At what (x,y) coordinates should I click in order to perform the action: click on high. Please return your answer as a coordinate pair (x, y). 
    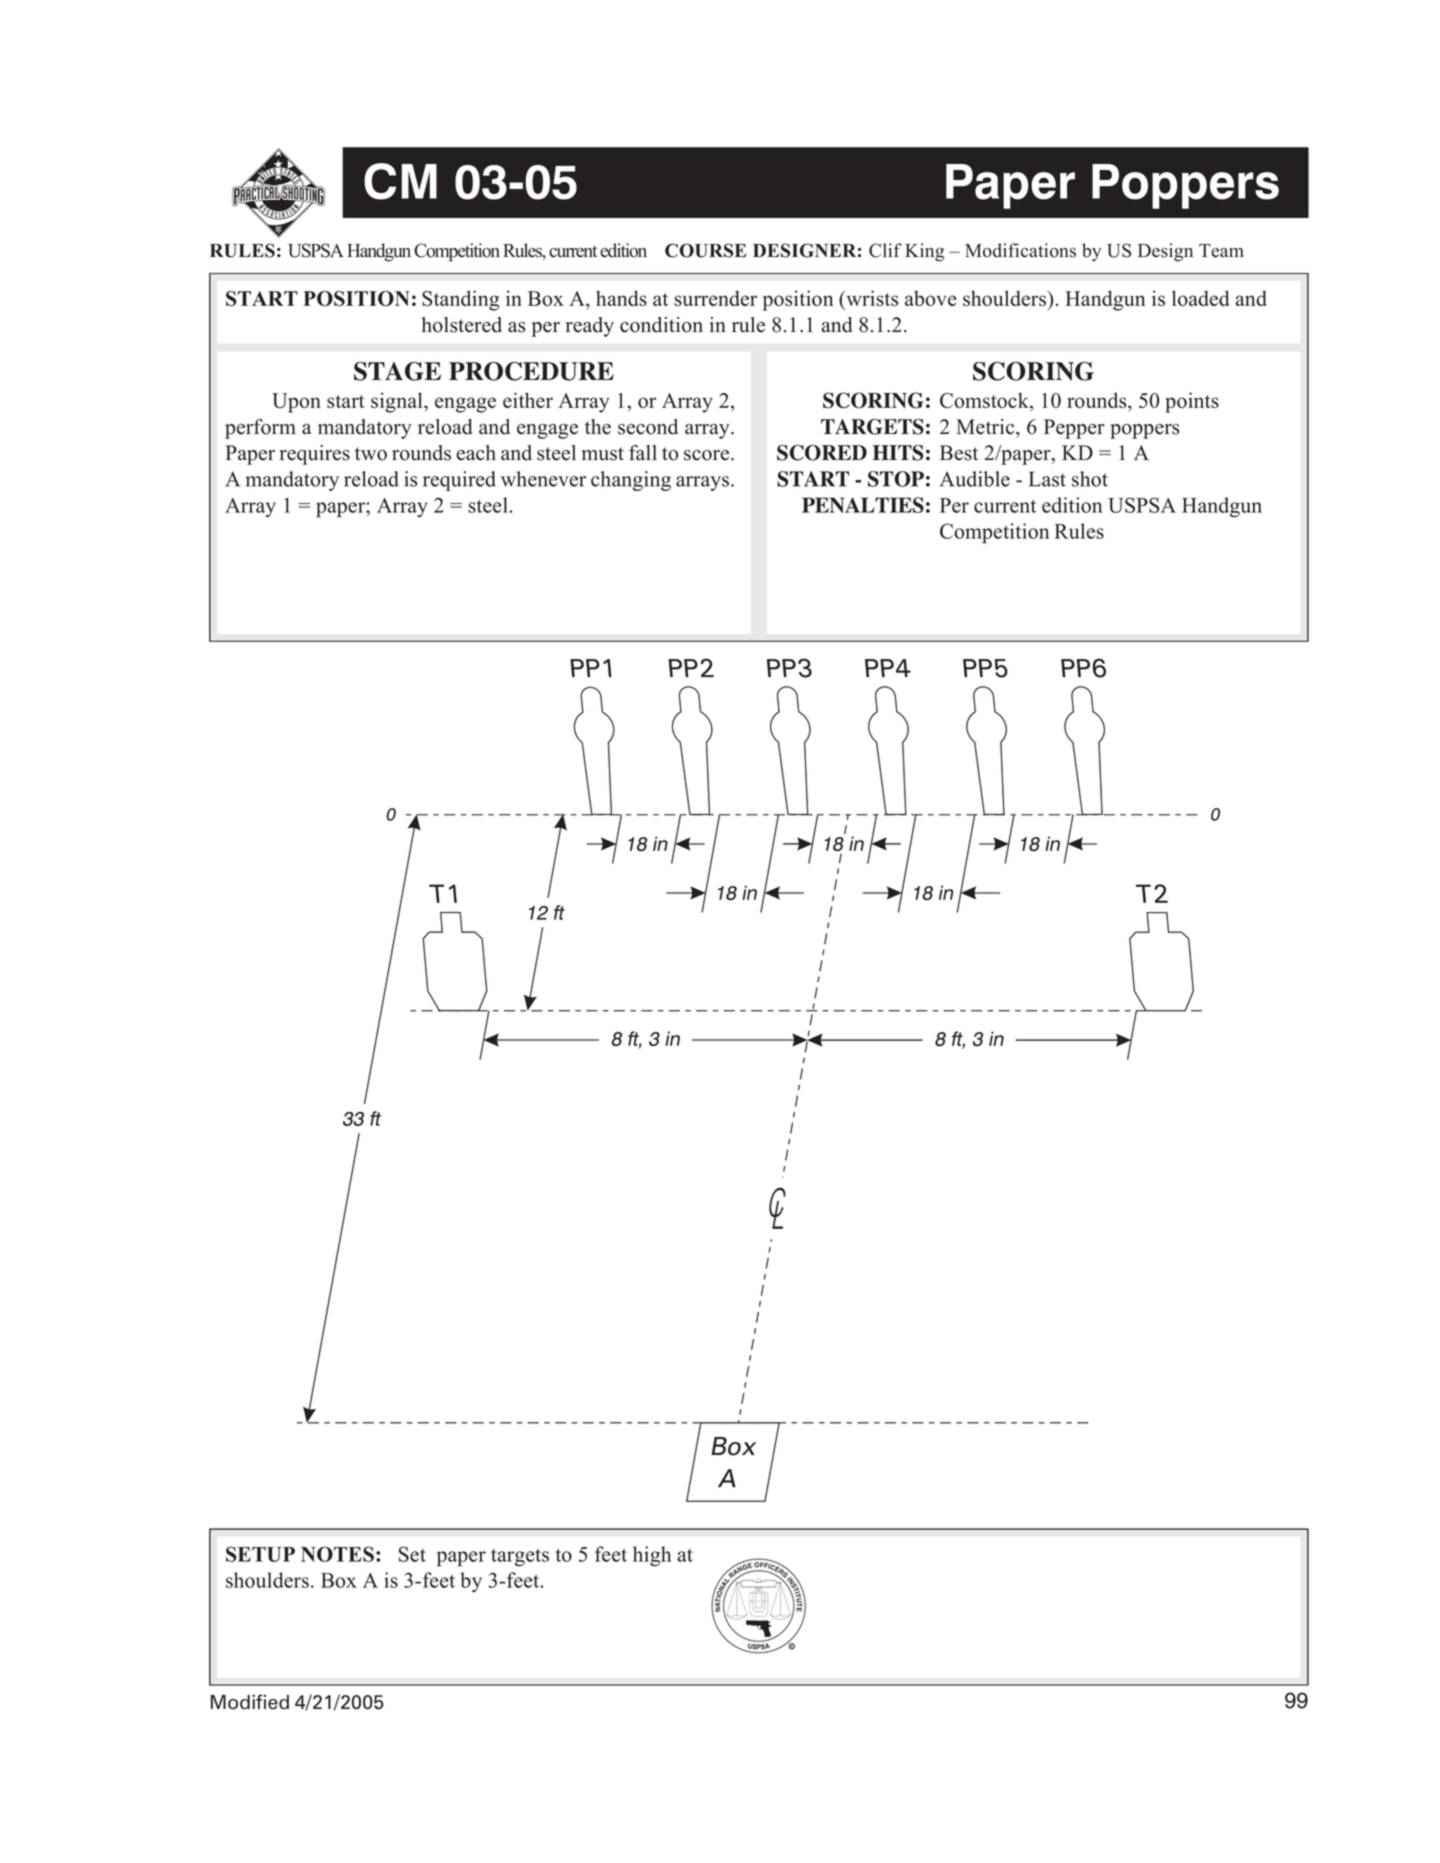
    Looking at the image, I should click on (652, 1556).
